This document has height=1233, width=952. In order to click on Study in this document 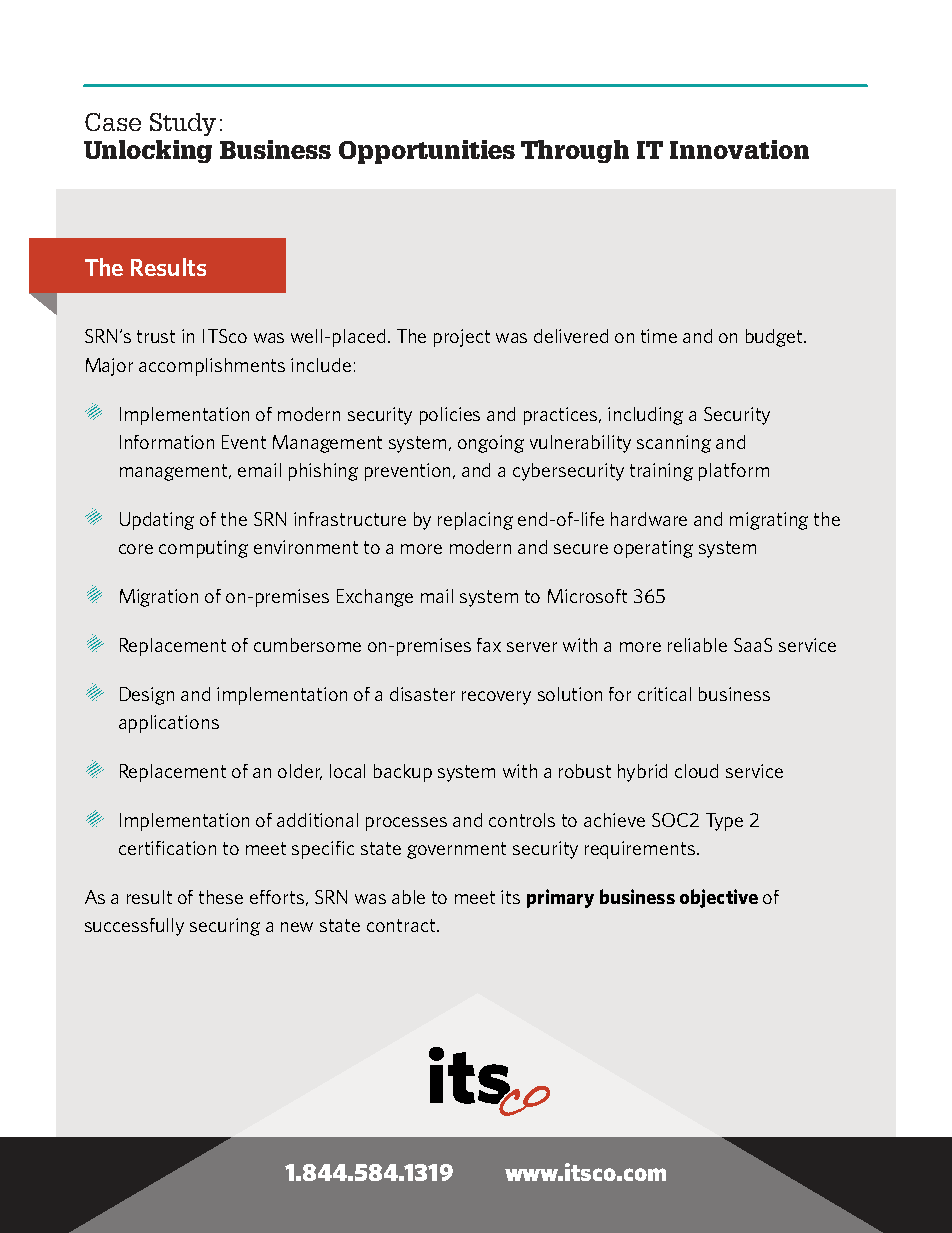, I will do `click(183, 124)`.
